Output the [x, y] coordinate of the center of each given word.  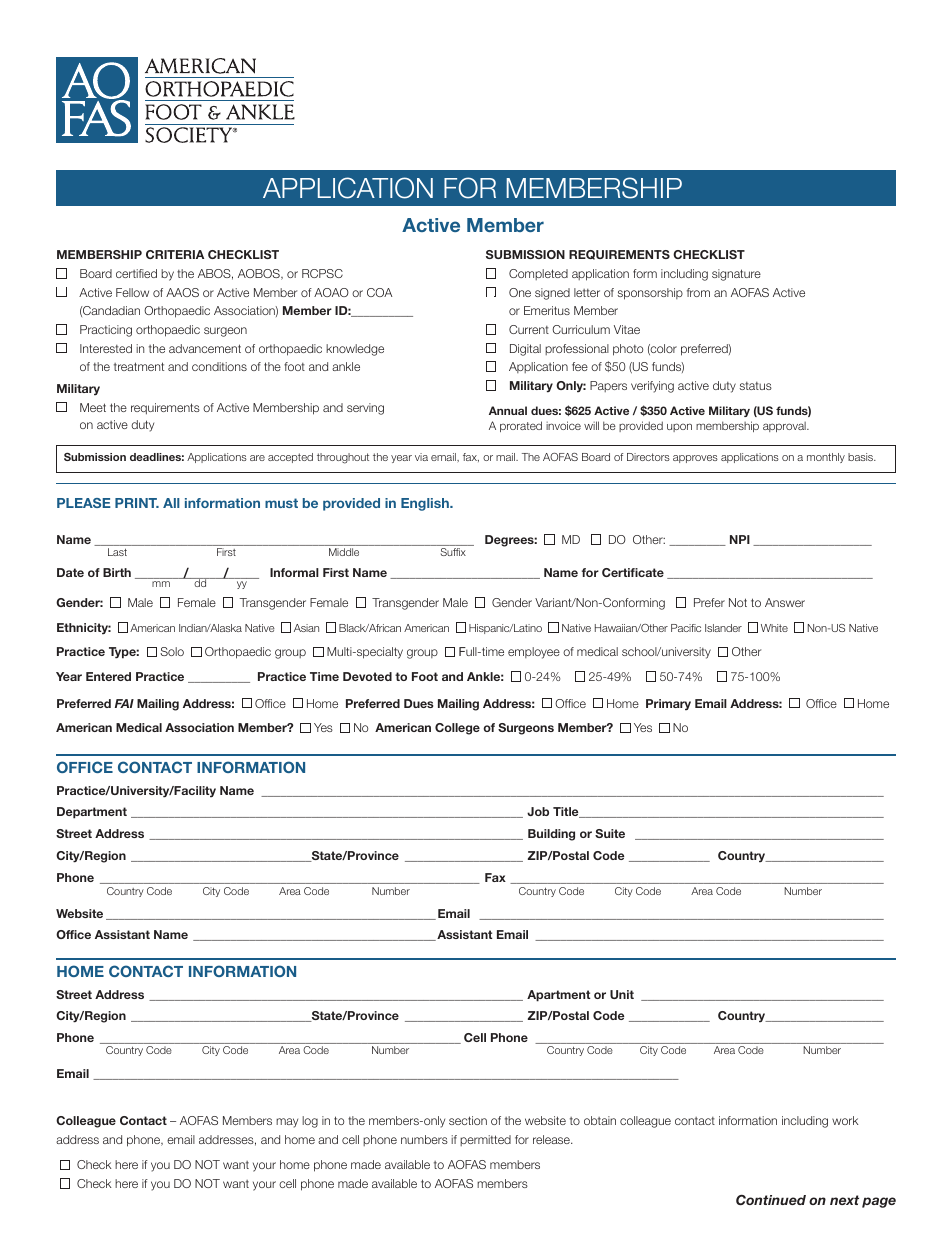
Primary [668, 704]
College [457, 729]
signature [736, 275]
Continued [771, 1200]
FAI [124, 703]
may [287, 1123]
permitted [485, 1140]
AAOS [182, 292]
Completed [538, 274]
